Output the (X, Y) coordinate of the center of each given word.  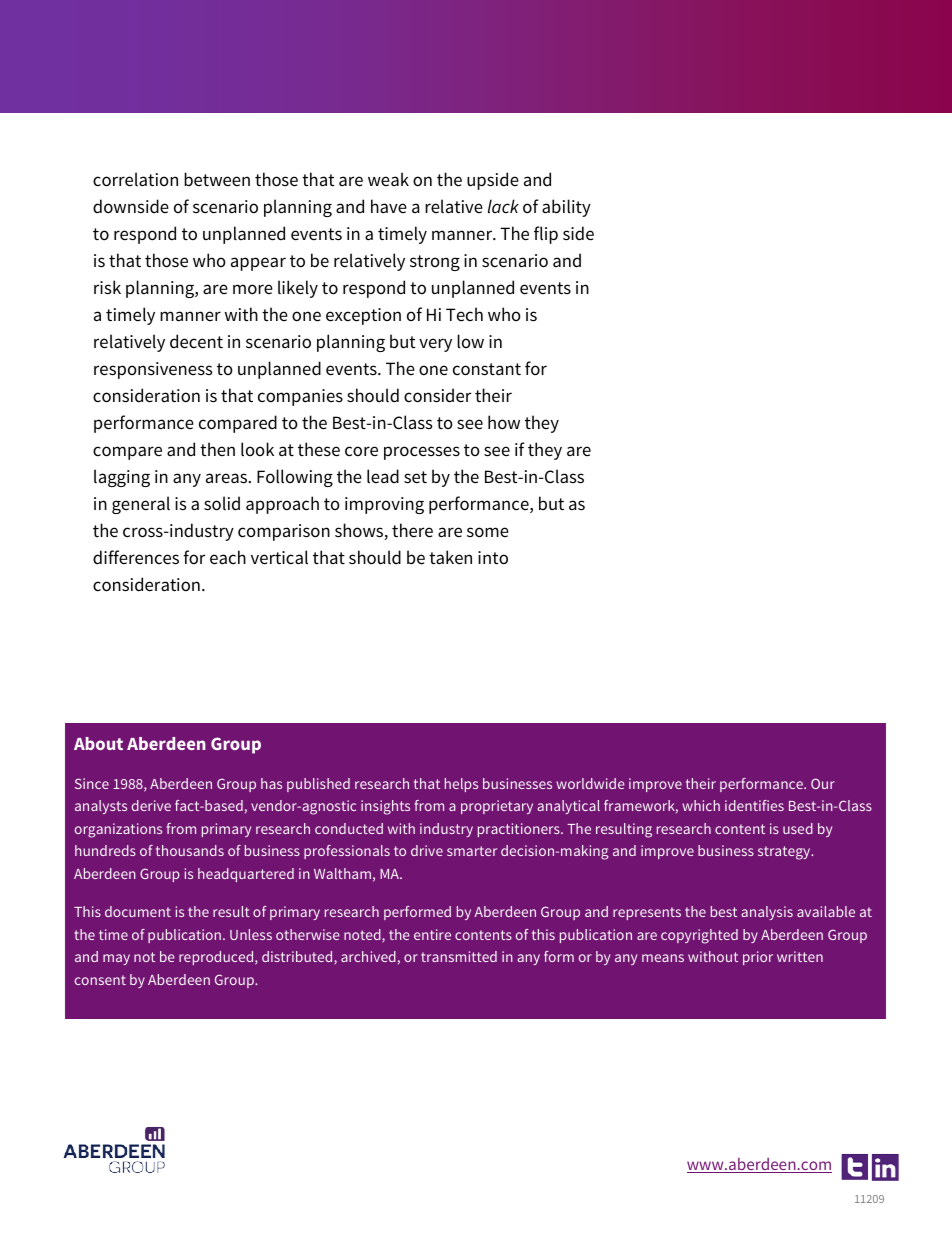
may (116, 959)
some (488, 532)
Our (823, 783)
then (217, 449)
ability (566, 208)
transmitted (459, 956)
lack (503, 206)
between (217, 179)
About (98, 743)
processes (422, 453)
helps (461, 785)
